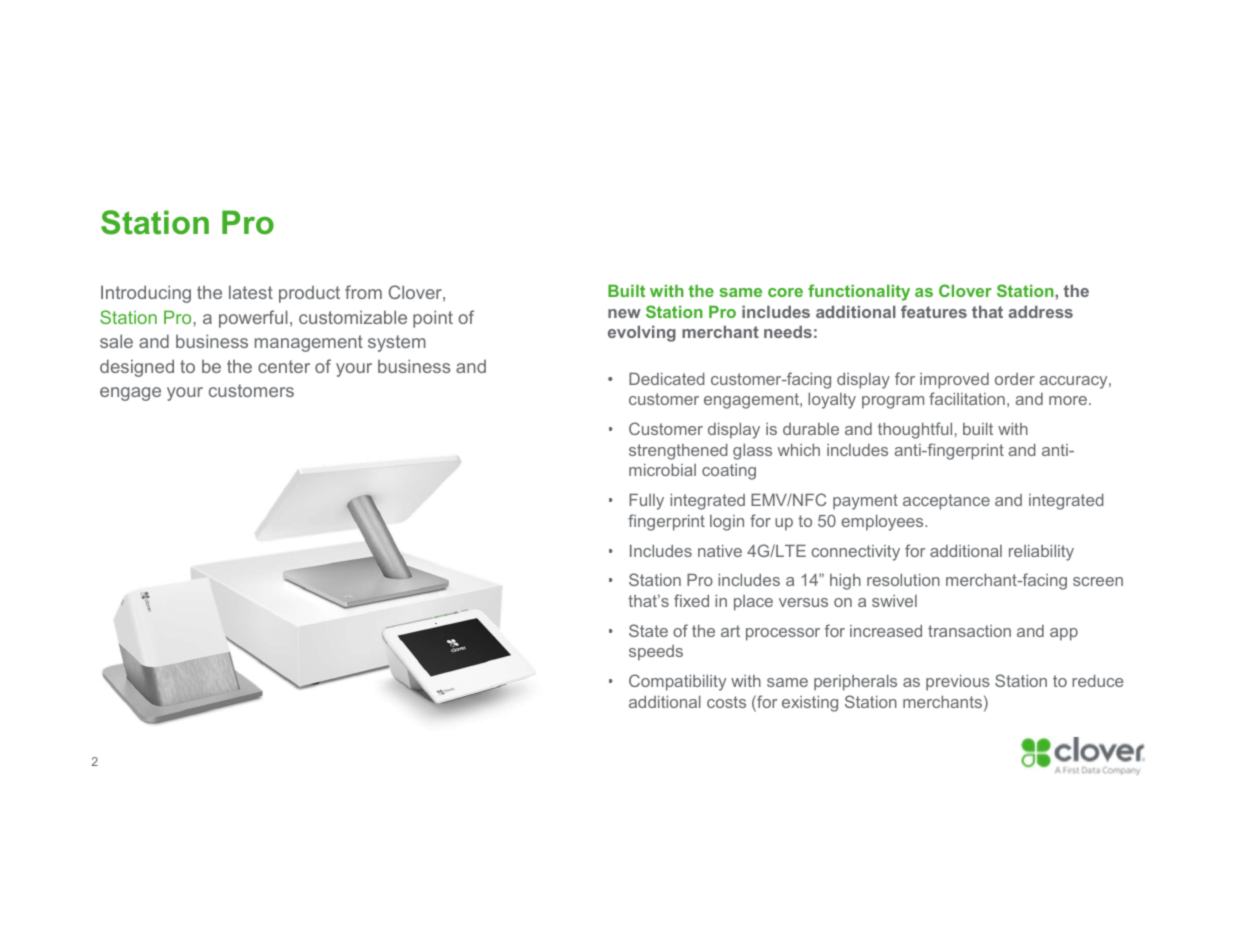  I want to click on new, so click(624, 313).
